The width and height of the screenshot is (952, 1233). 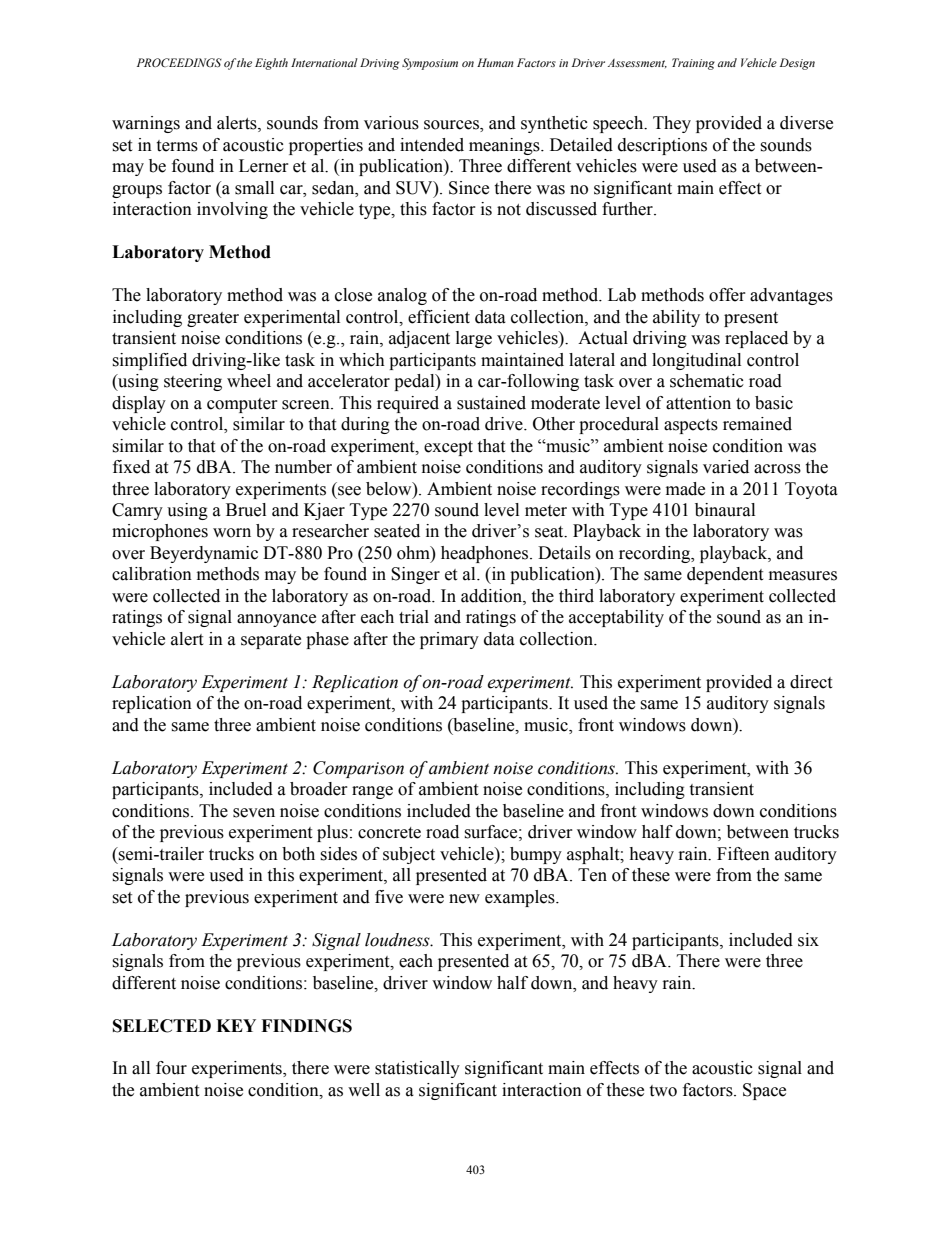 What do you see at coordinates (491, 403) in the screenshot?
I see `sustained` at bounding box center [491, 403].
